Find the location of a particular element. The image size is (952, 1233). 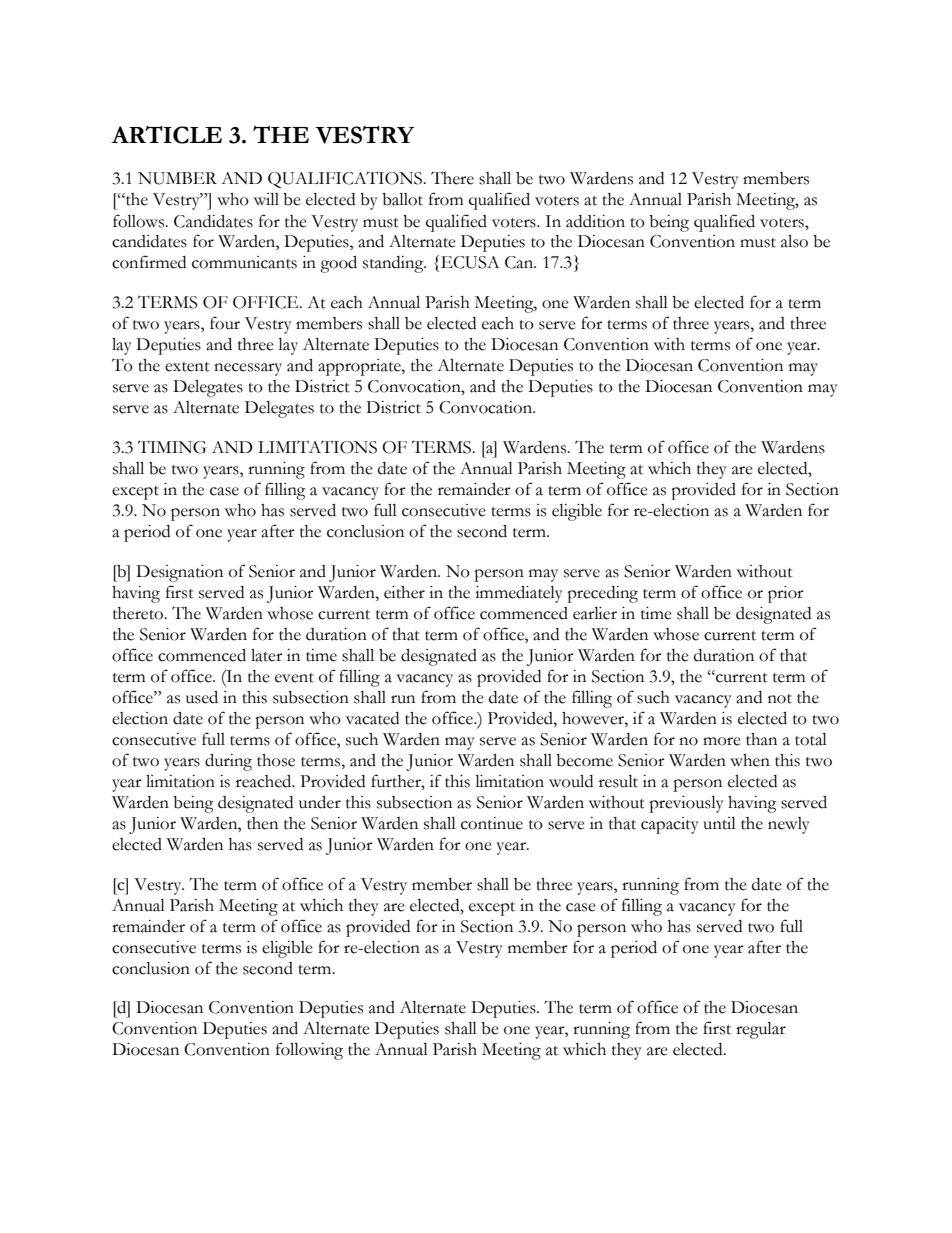

ballot is located at coordinates (402, 199).
